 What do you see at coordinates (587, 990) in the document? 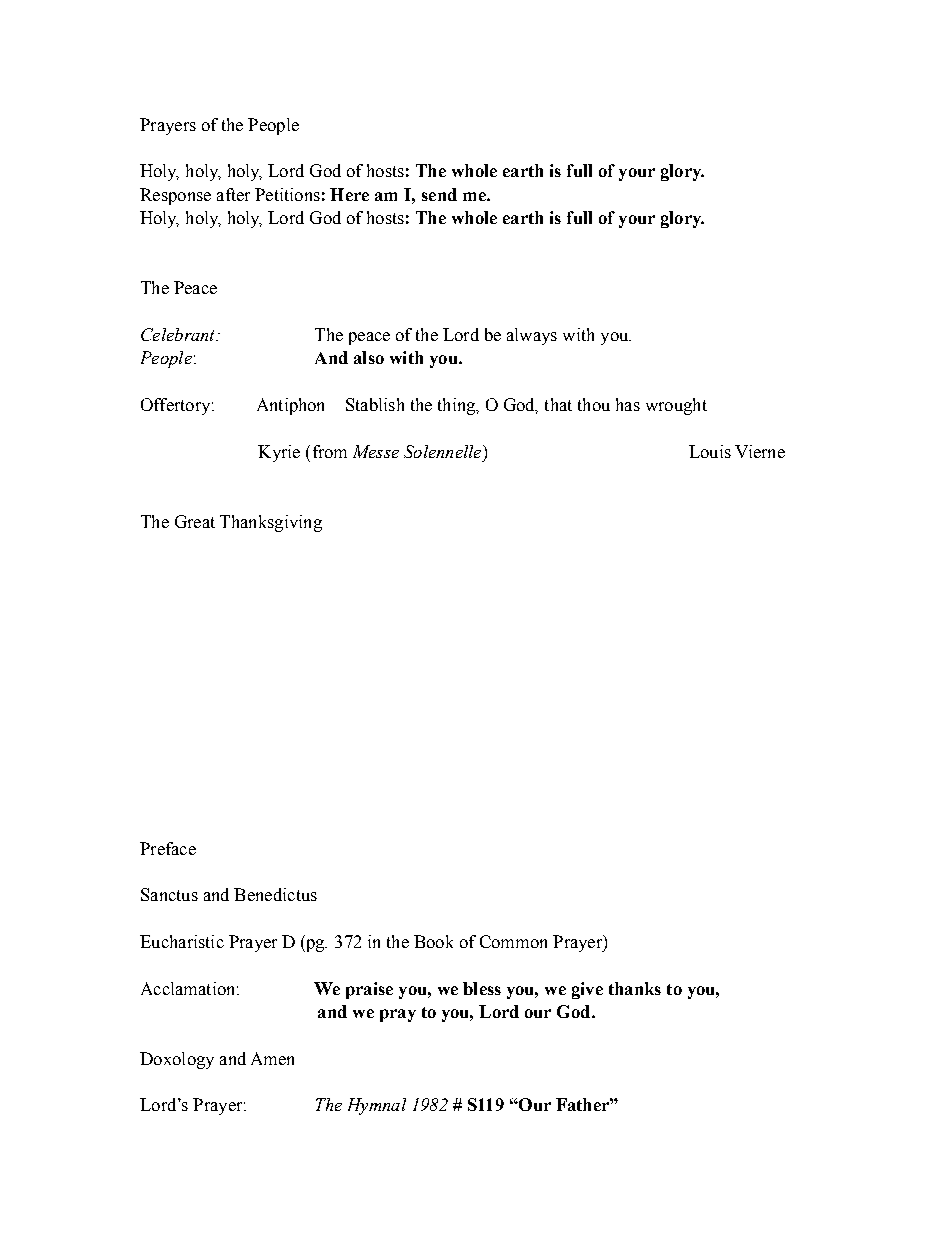
I see `give` at bounding box center [587, 990].
